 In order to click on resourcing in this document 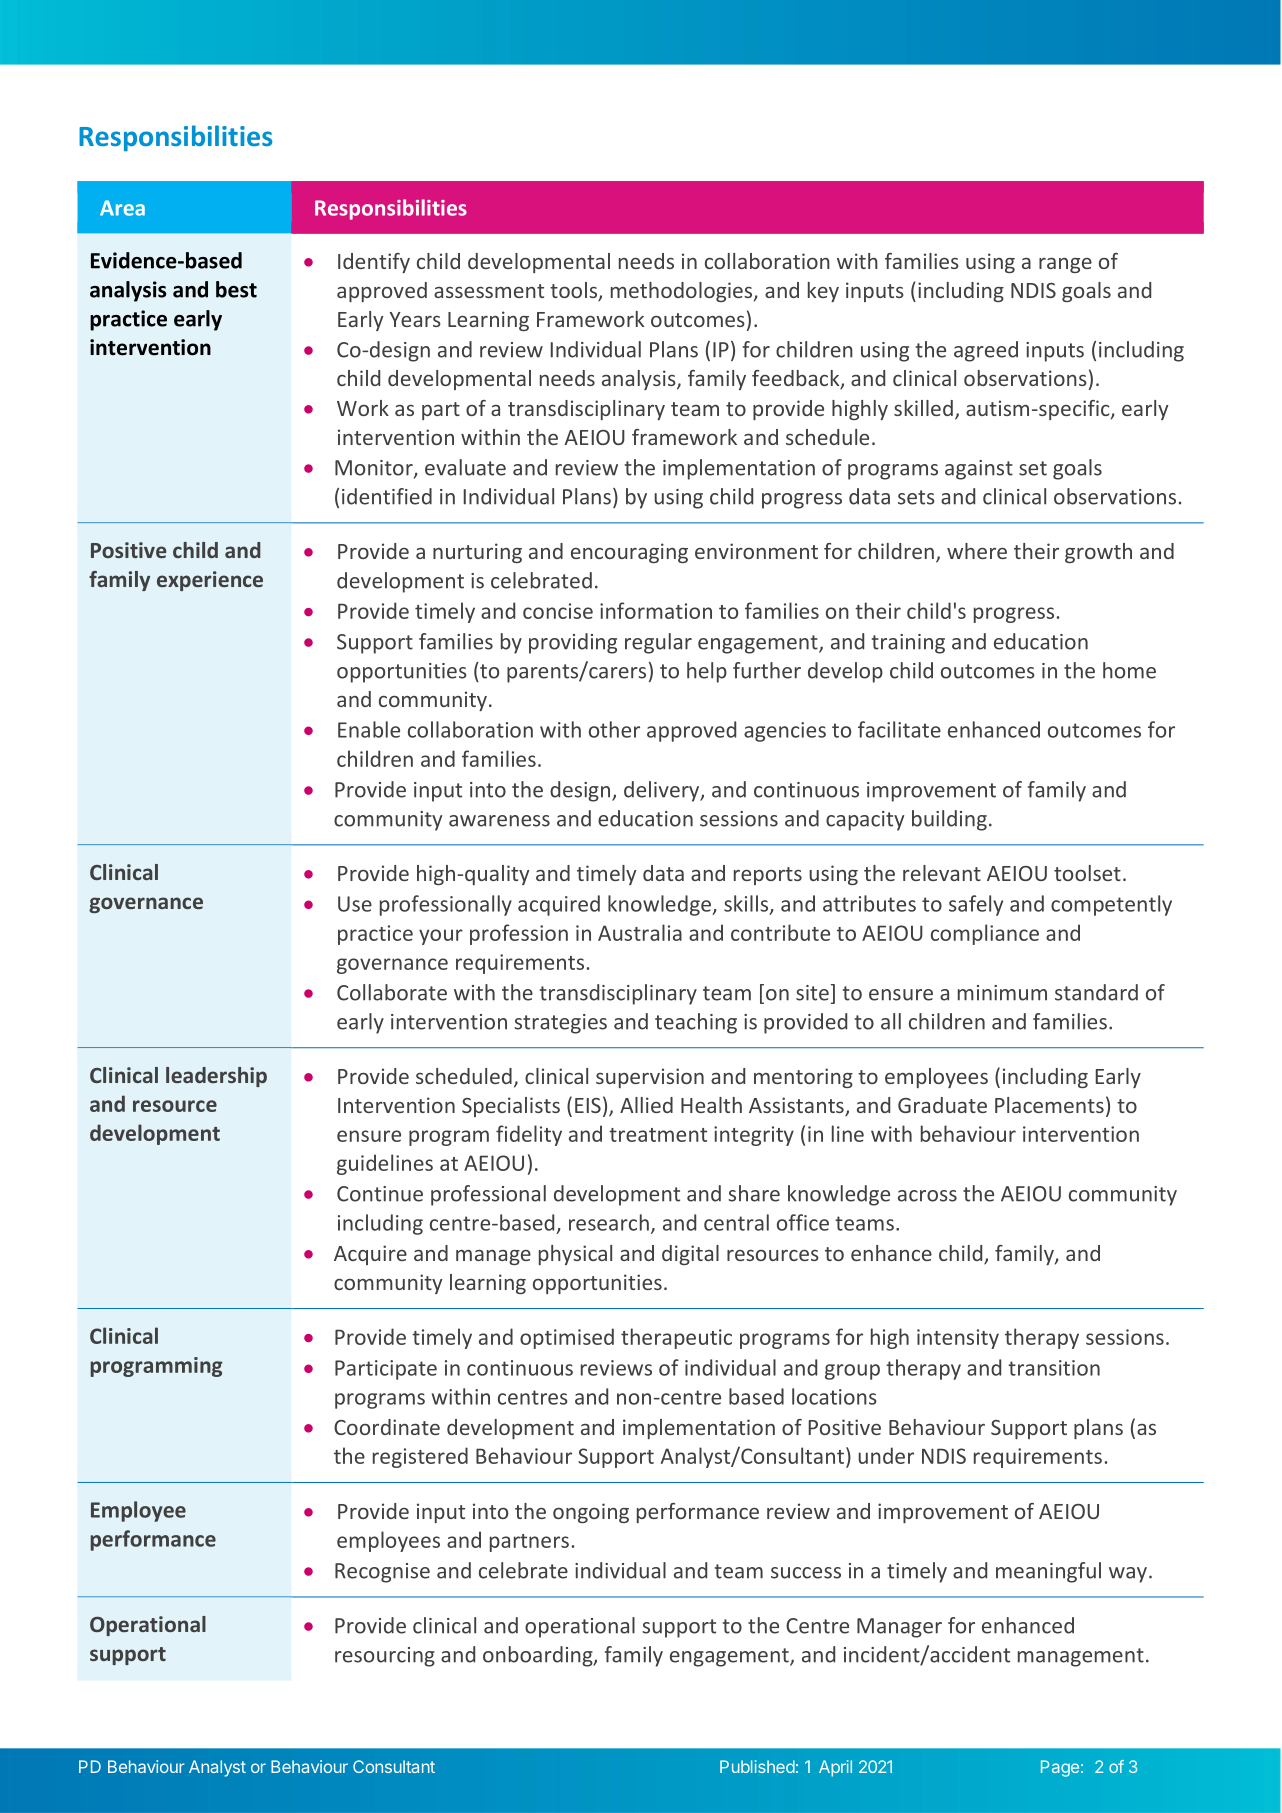, I will do `click(385, 1657)`.
